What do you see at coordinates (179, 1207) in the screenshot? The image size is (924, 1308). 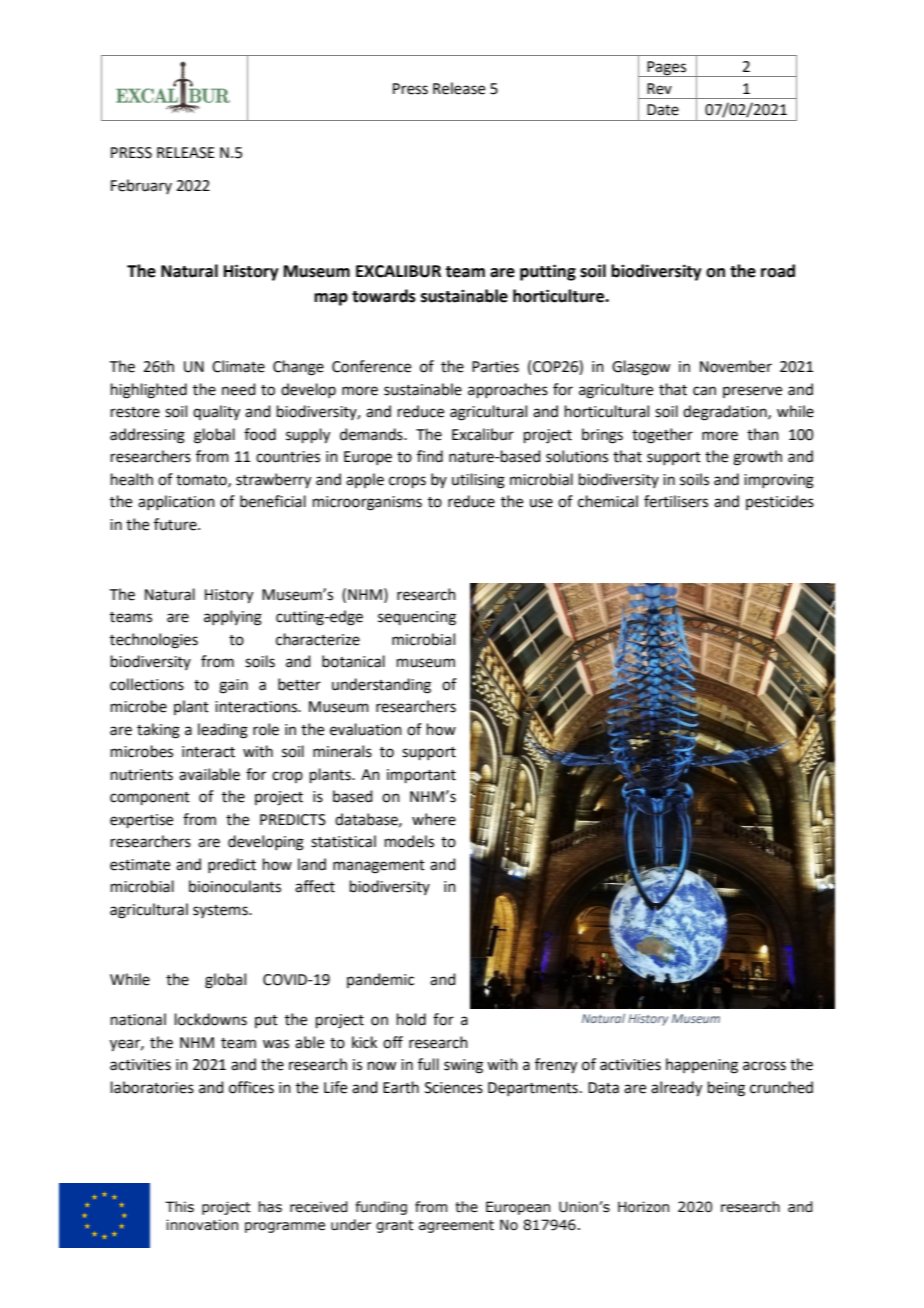 I see `This` at bounding box center [179, 1207].
